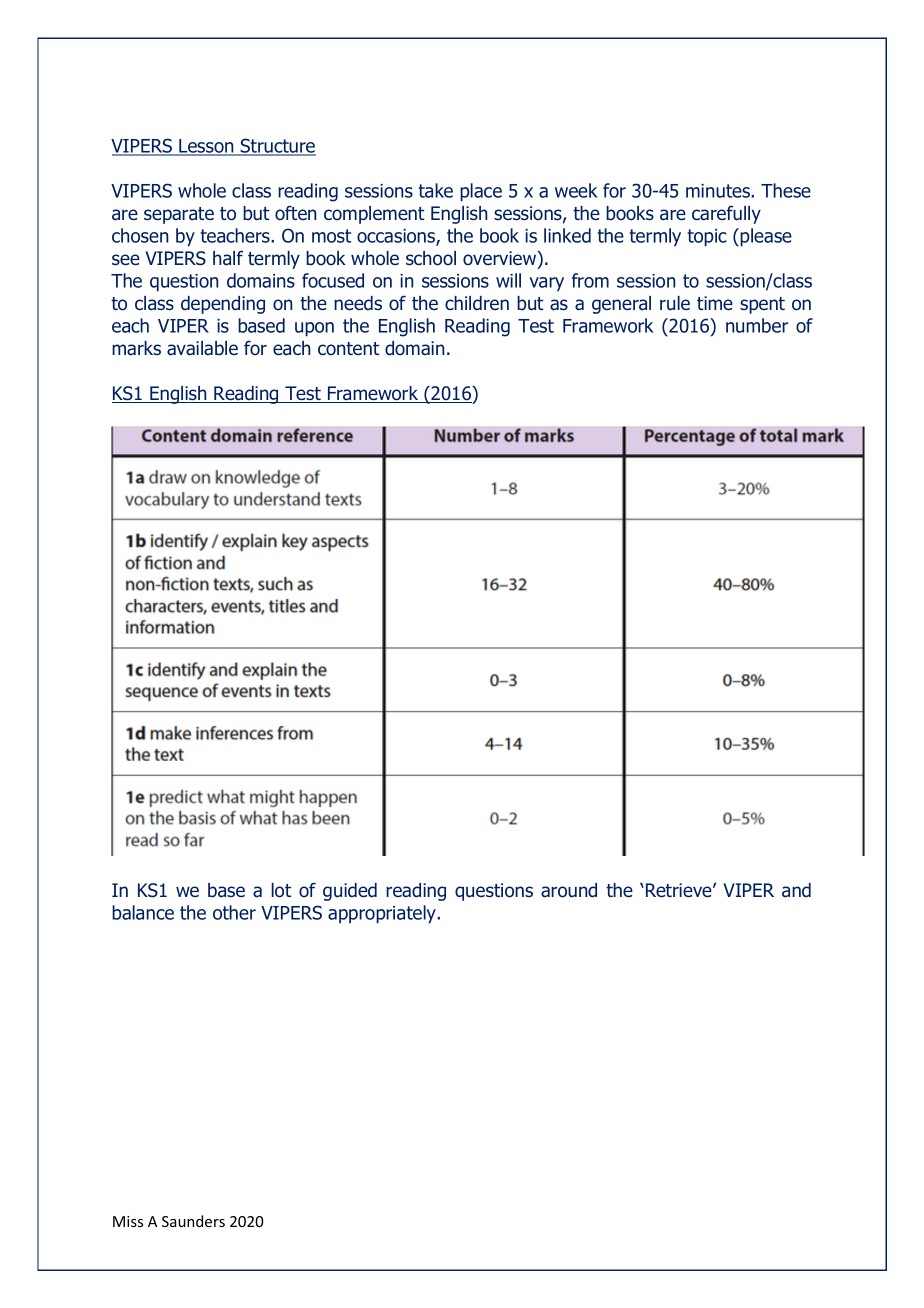 This screenshot has height=1308, width=924. I want to click on Saunders, so click(193, 1221).
